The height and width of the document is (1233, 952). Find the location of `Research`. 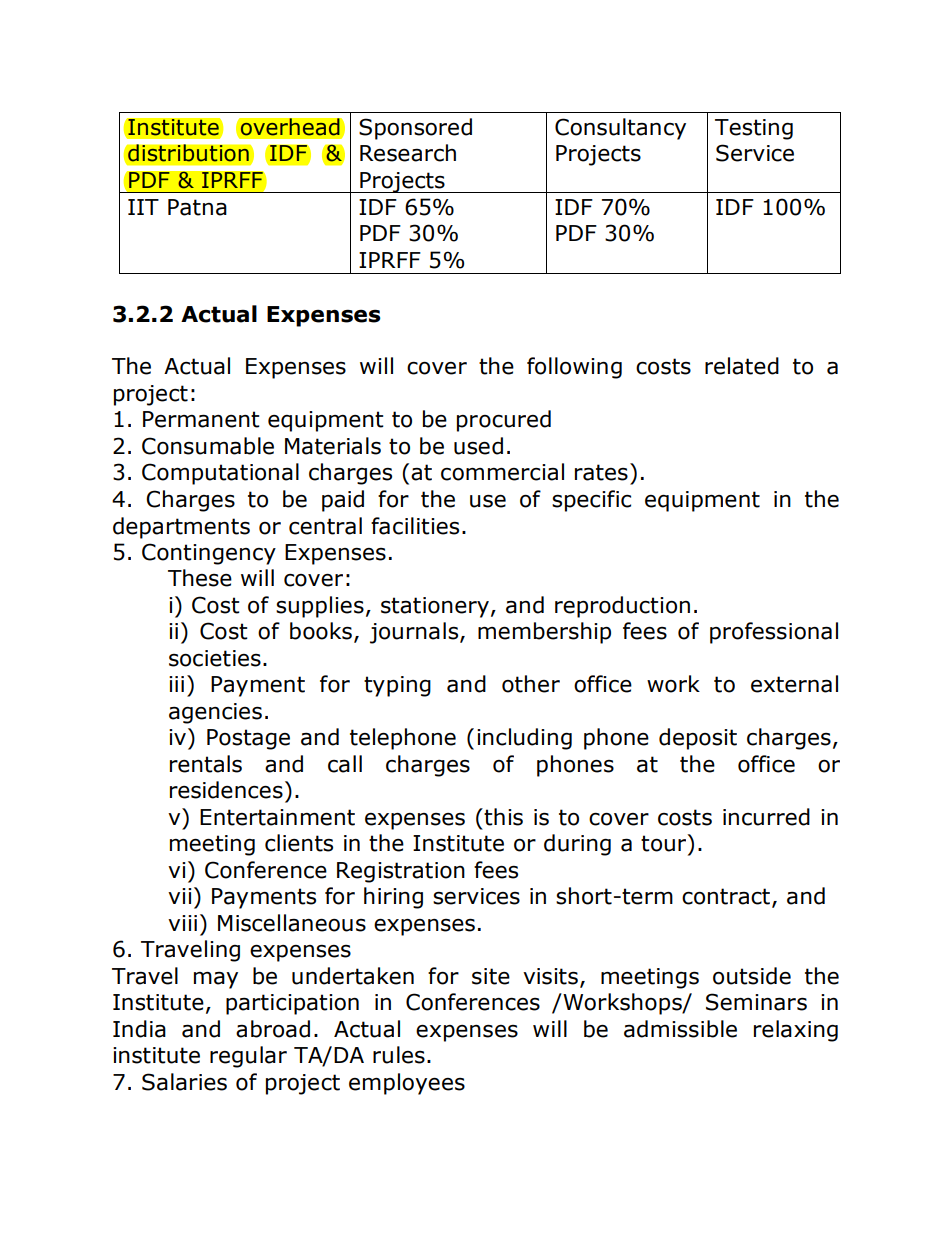

Research is located at coordinates (408, 153).
